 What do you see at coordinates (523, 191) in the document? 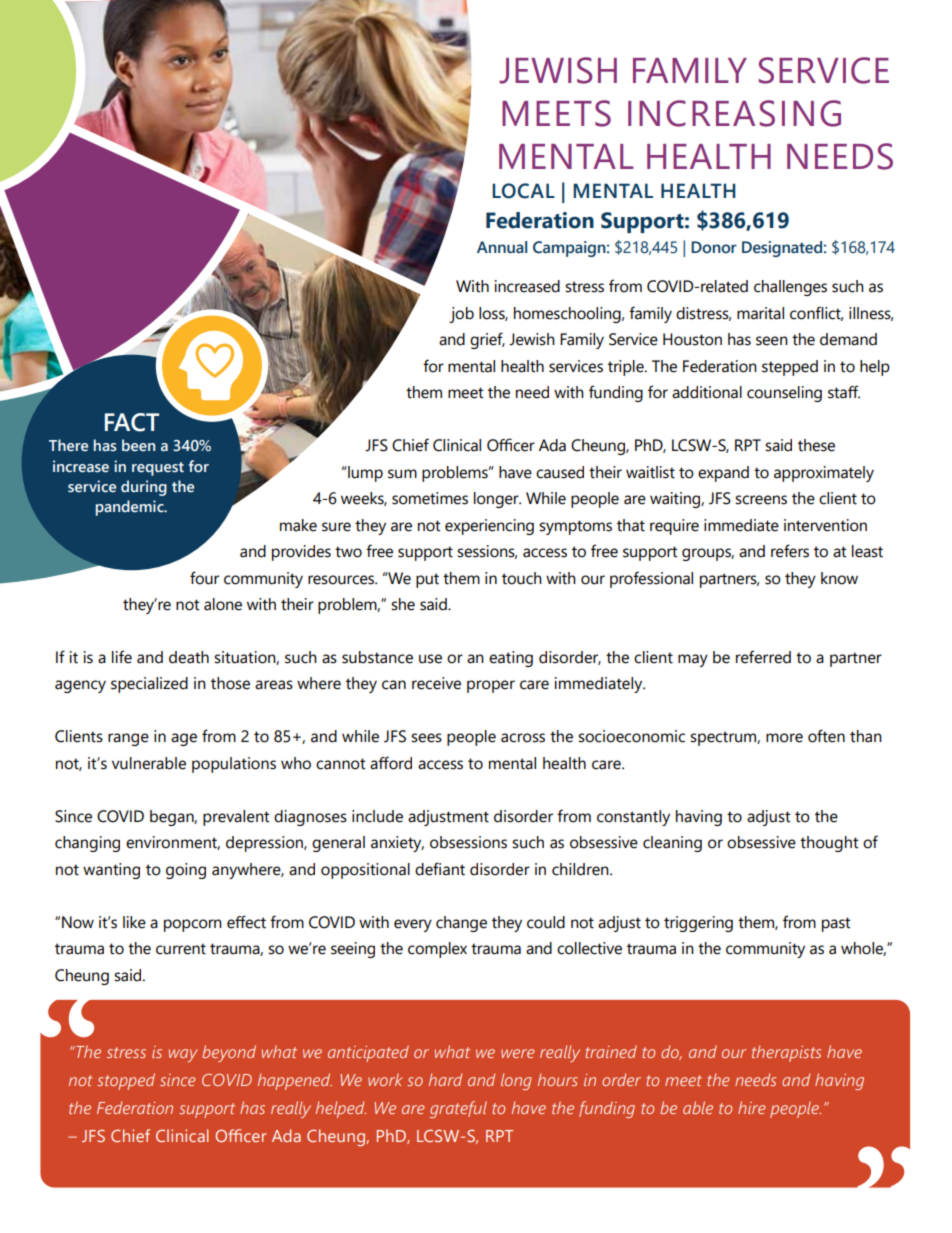
I see `LOCAL` at bounding box center [523, 191].
